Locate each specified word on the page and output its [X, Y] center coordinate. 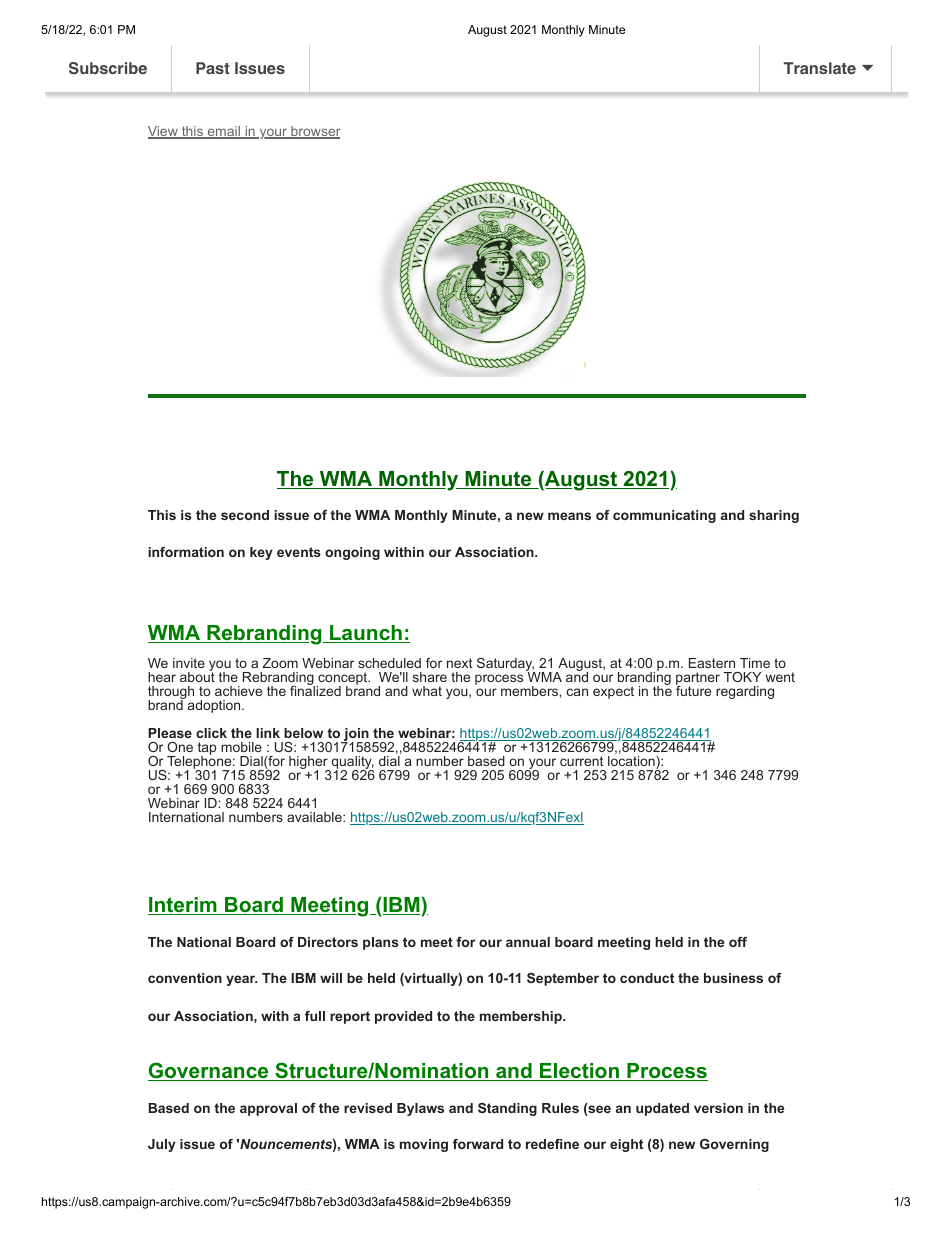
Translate [820, 68]
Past [213, 68]
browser [315, 132]
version [718, 1108]
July [162, 1145]
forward [478, 1144]
